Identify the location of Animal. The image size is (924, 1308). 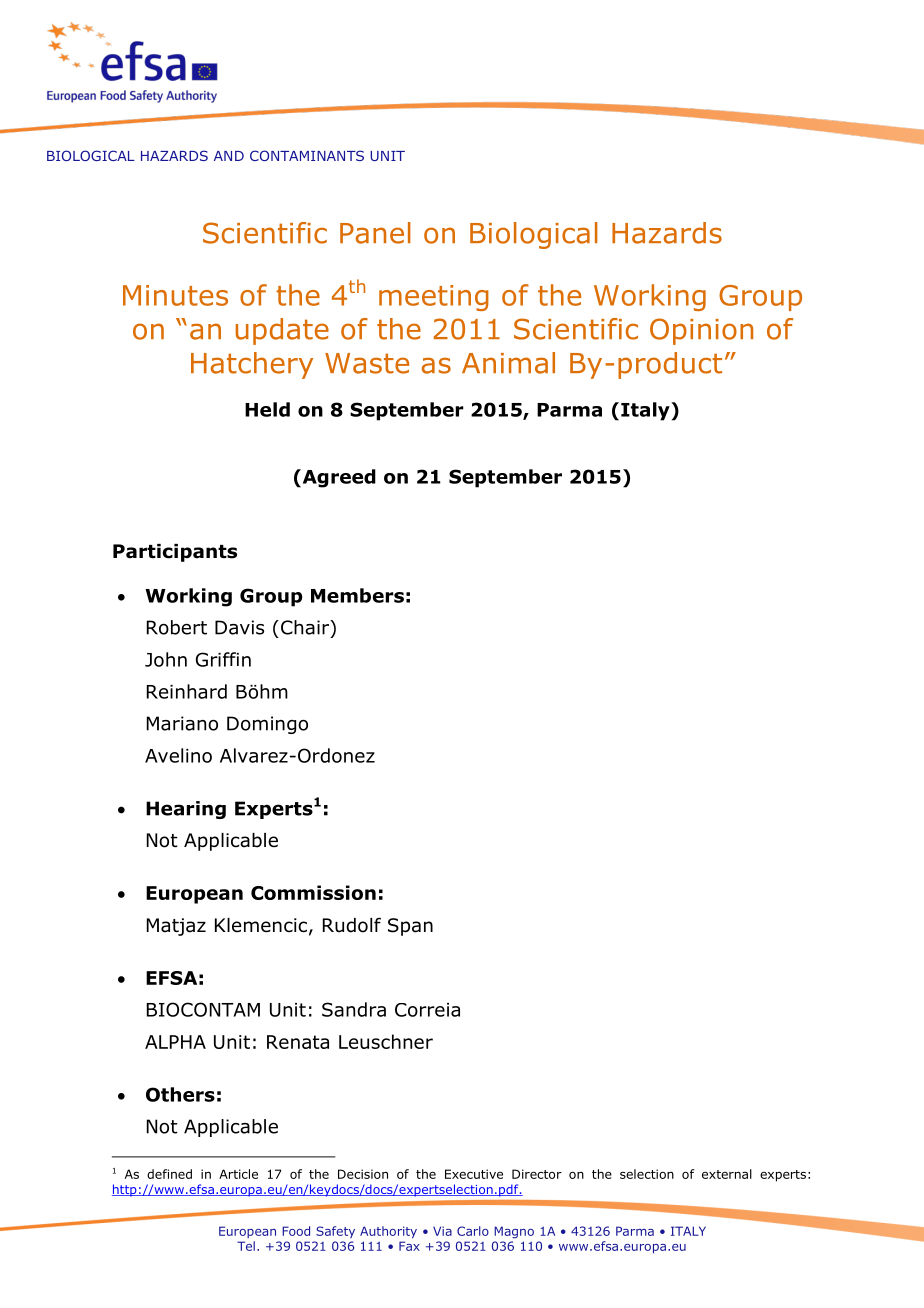
(508, 363).
